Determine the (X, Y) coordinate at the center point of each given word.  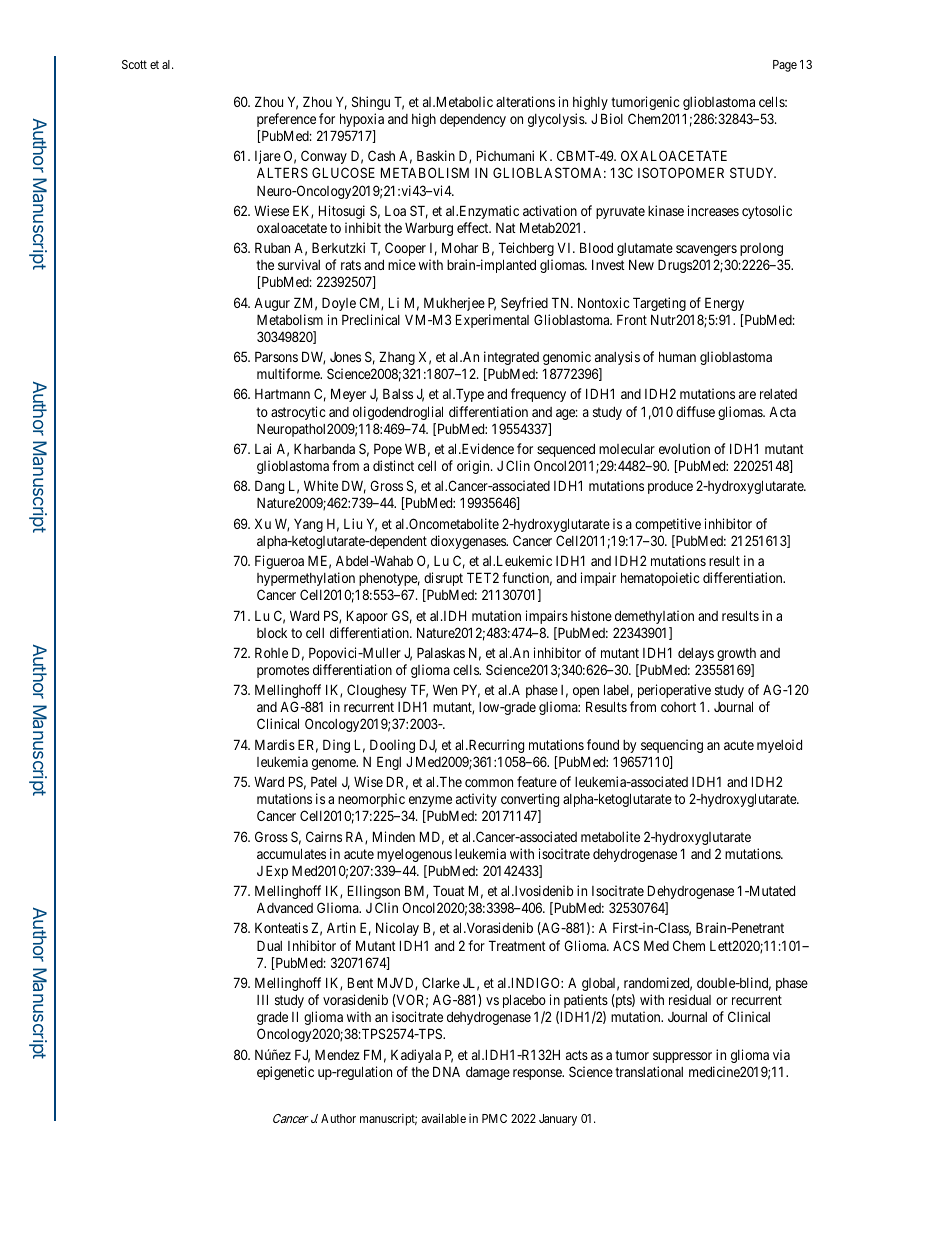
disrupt (443, 579)
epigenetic (285, 1073)
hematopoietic (660, 579)
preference (286, 120)
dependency (473, 120)
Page (785, 66)
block (272, 633)
